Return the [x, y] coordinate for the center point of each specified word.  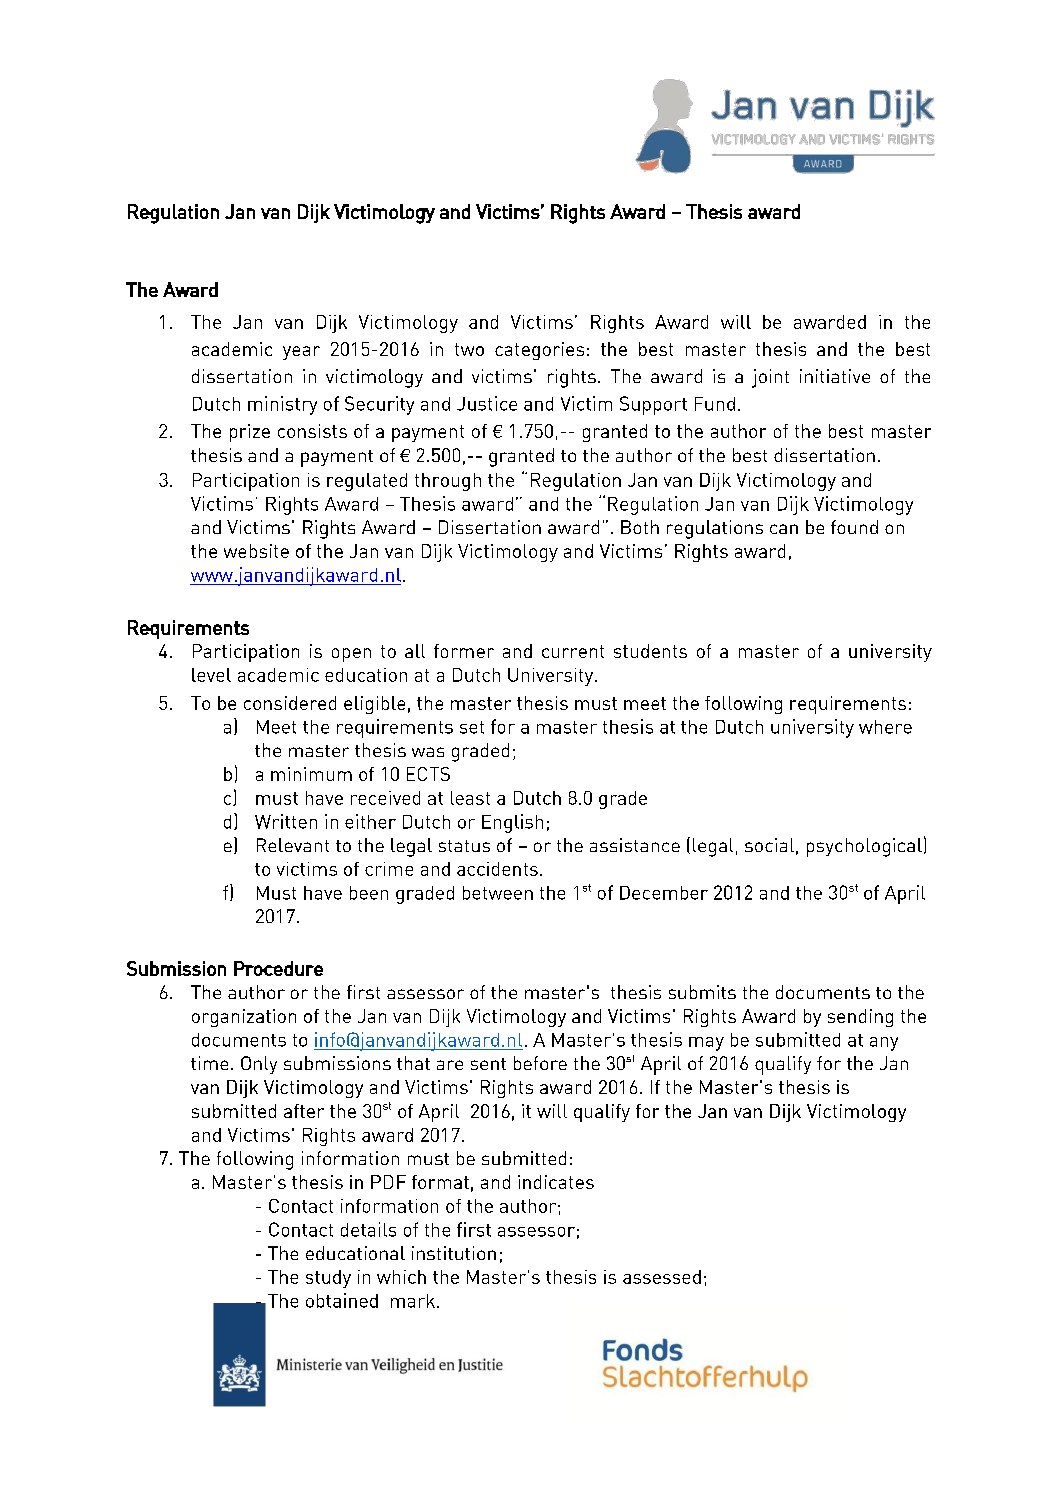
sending [860, 1018]
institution [454, 1253]
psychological [864, 847]
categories [539, 351]
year [301, 353]
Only [259, 1065]
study [328, 1279]
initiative [835, 376]
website [256, 551]
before [540, 1063]
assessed [662, 1277]
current [573, 651]
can [784, 529]
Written [286, 821]
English [512, 823]
